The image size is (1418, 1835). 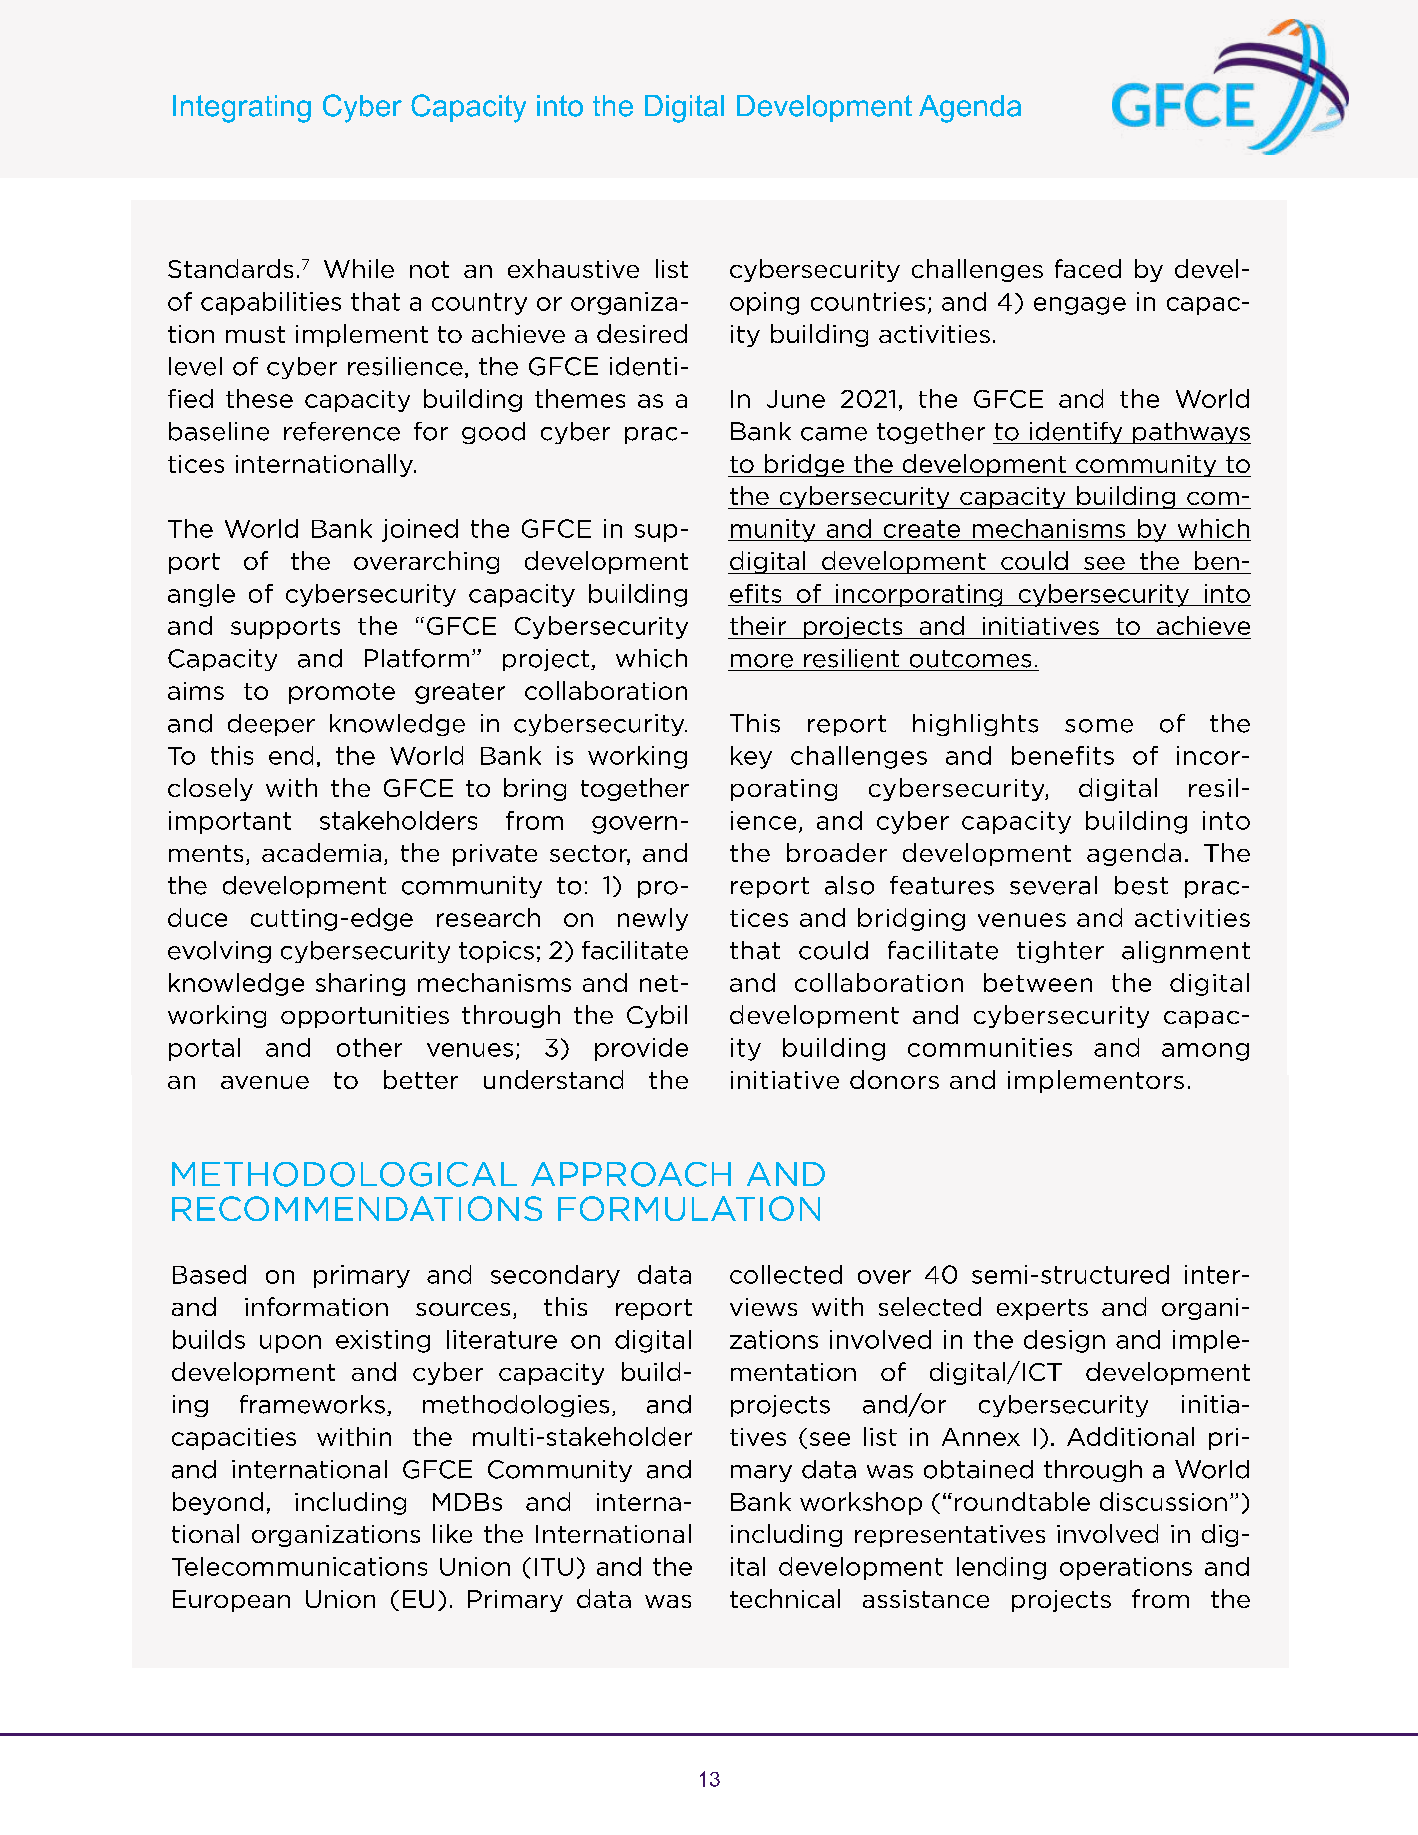 I want to click on several, so click(x=1053, y=885).
